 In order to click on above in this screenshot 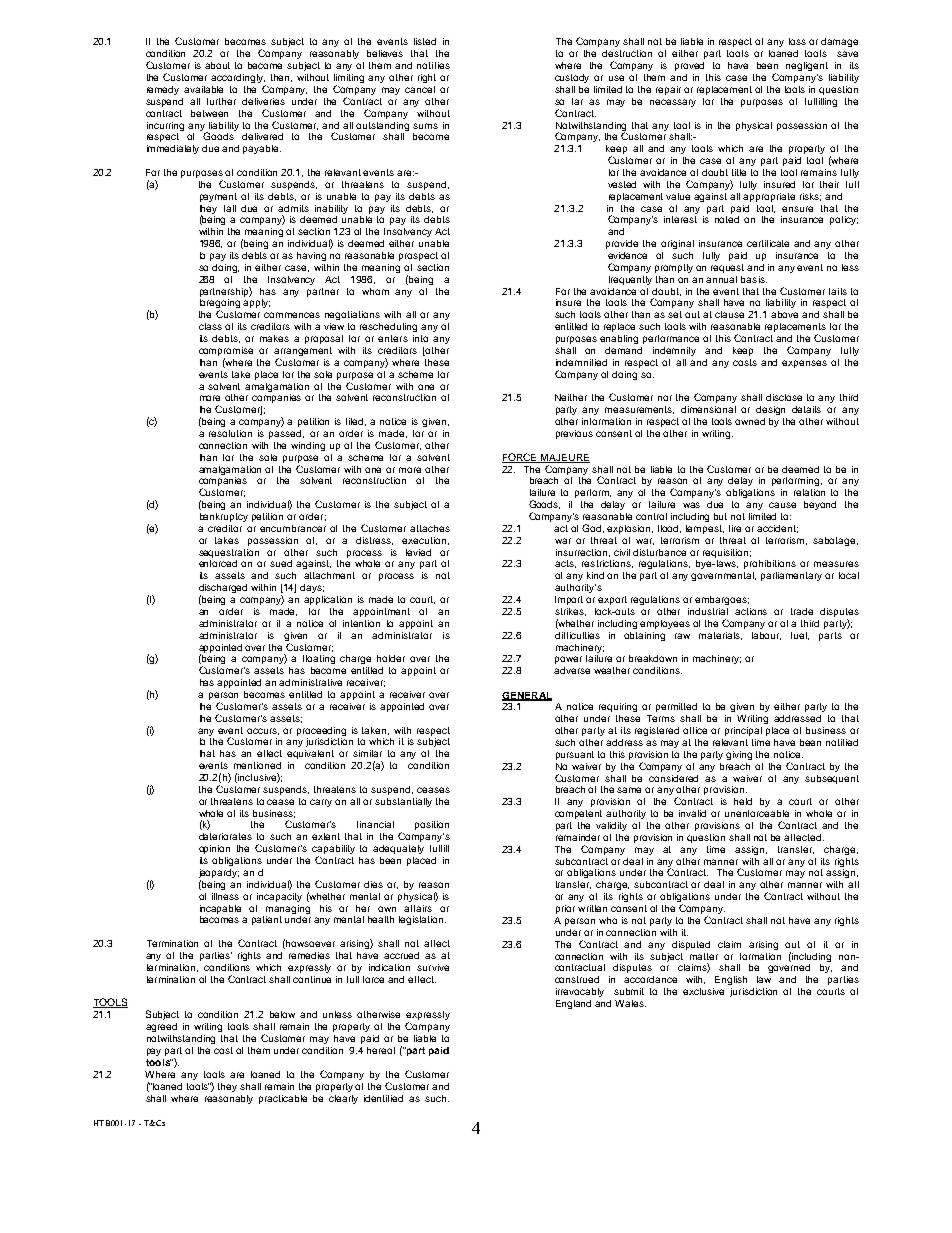, I will do `click(784, 314)`.
